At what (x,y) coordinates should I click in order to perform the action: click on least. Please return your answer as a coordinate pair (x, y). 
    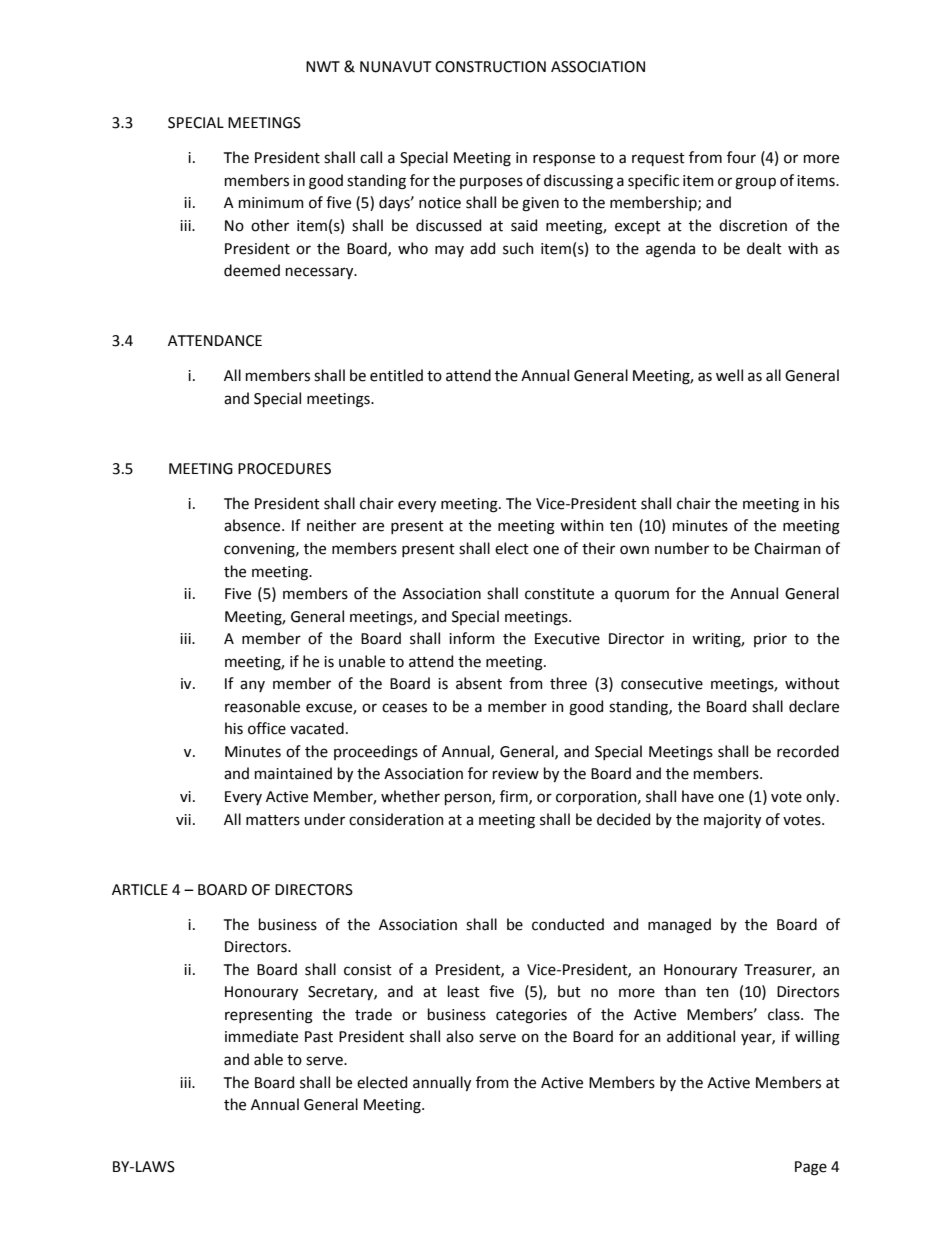
    Looking at the image, I should click on (464, 991).
